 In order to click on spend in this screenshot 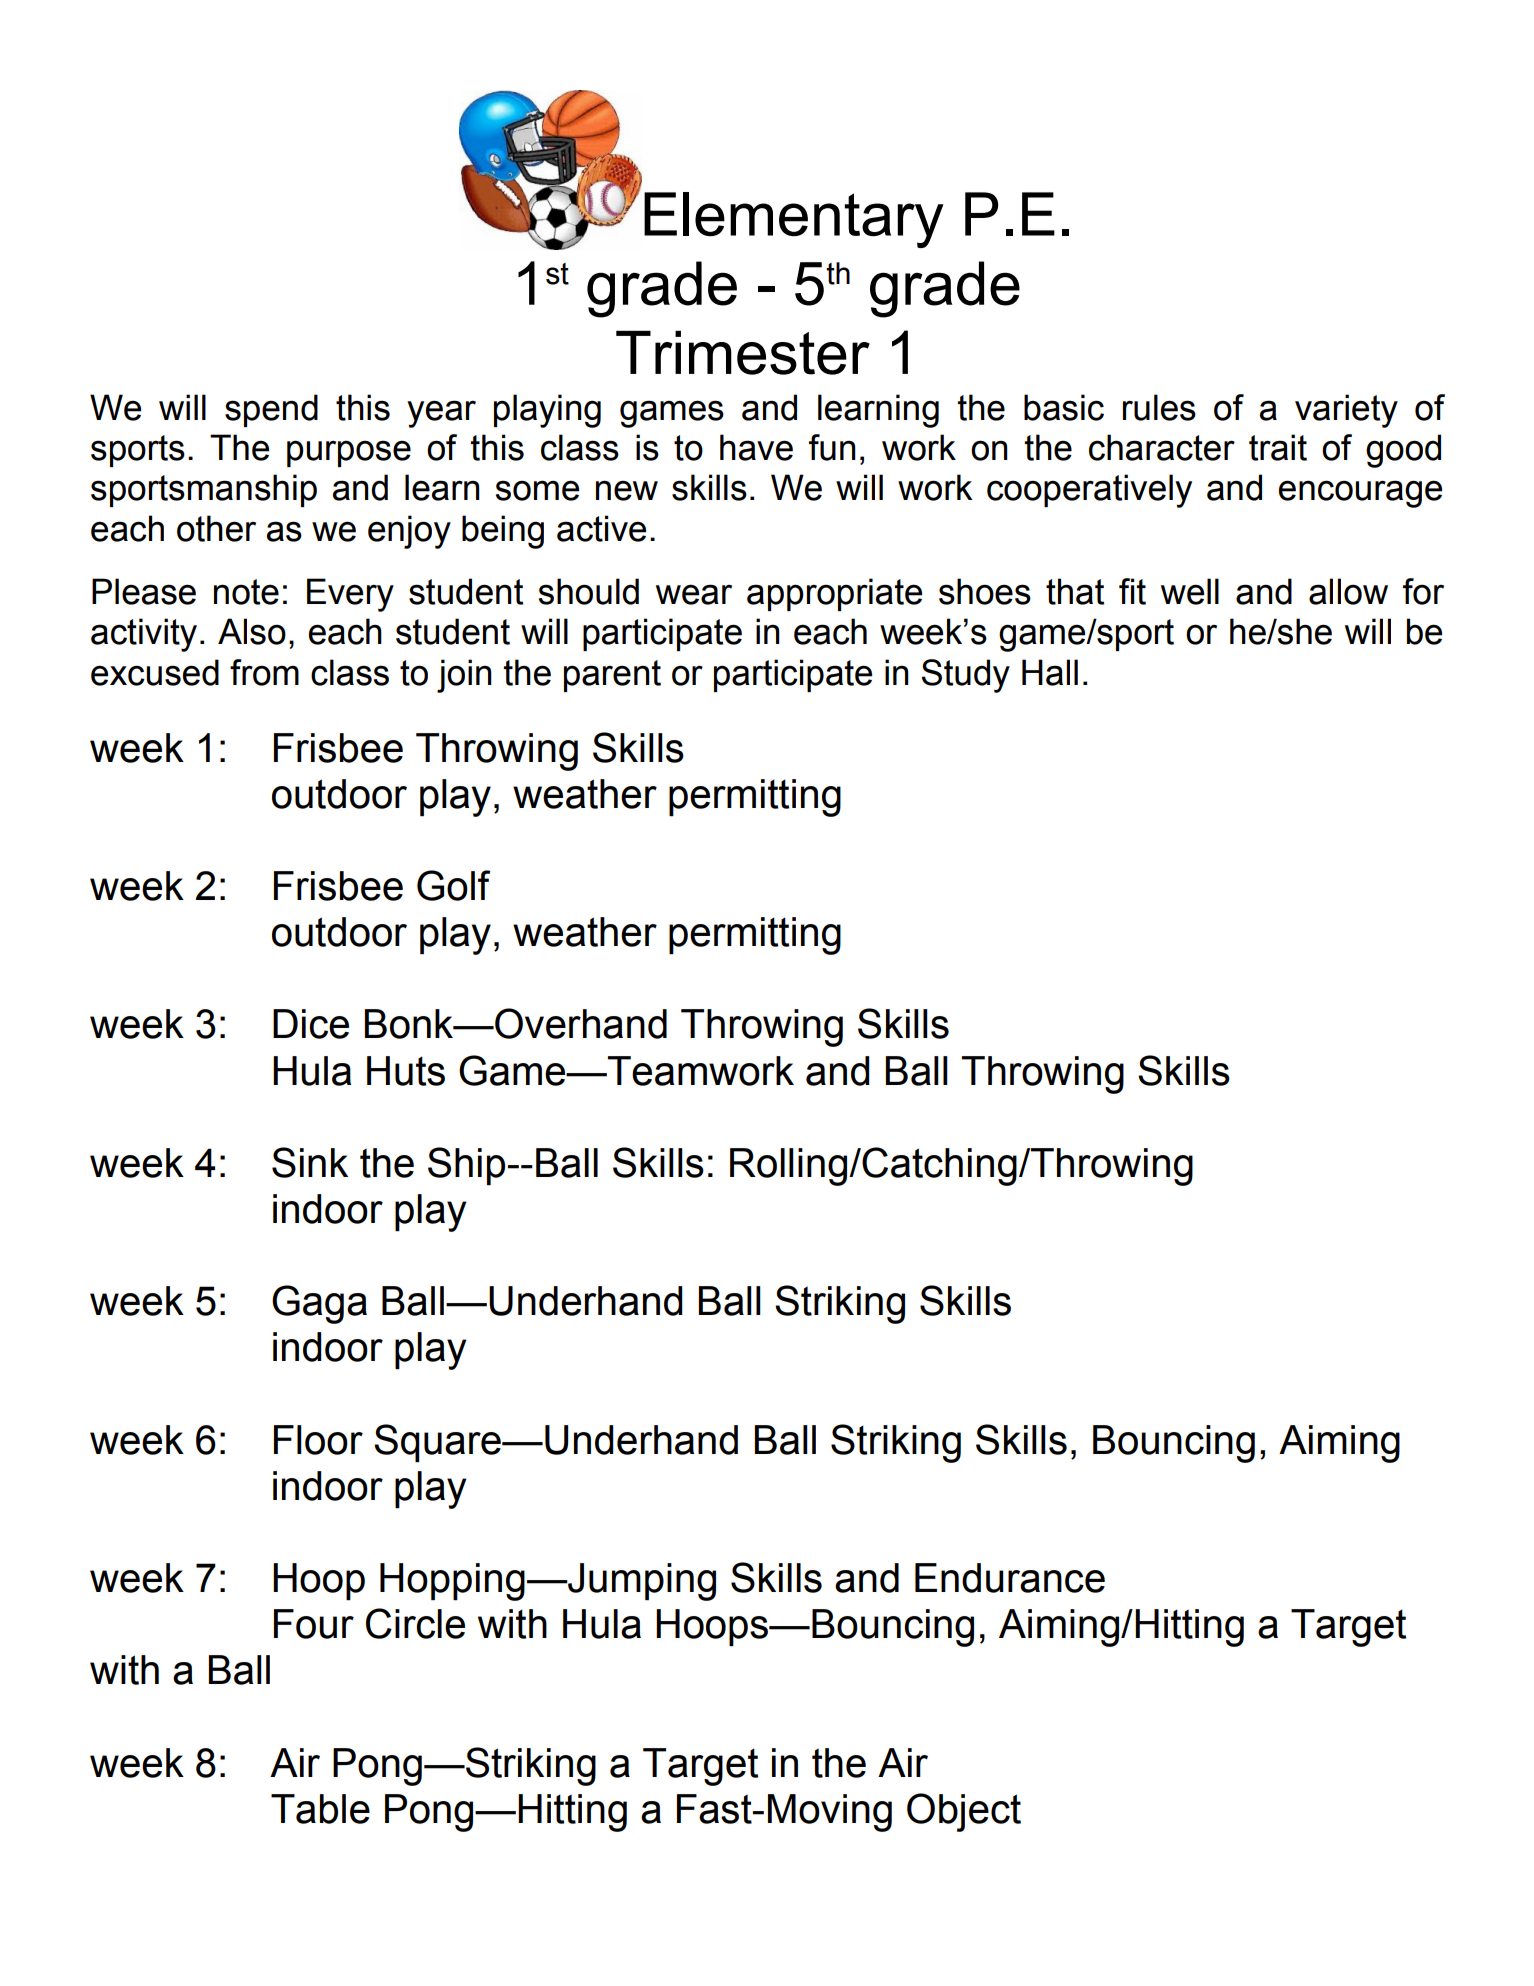, I will do `click(271, 410)`.
